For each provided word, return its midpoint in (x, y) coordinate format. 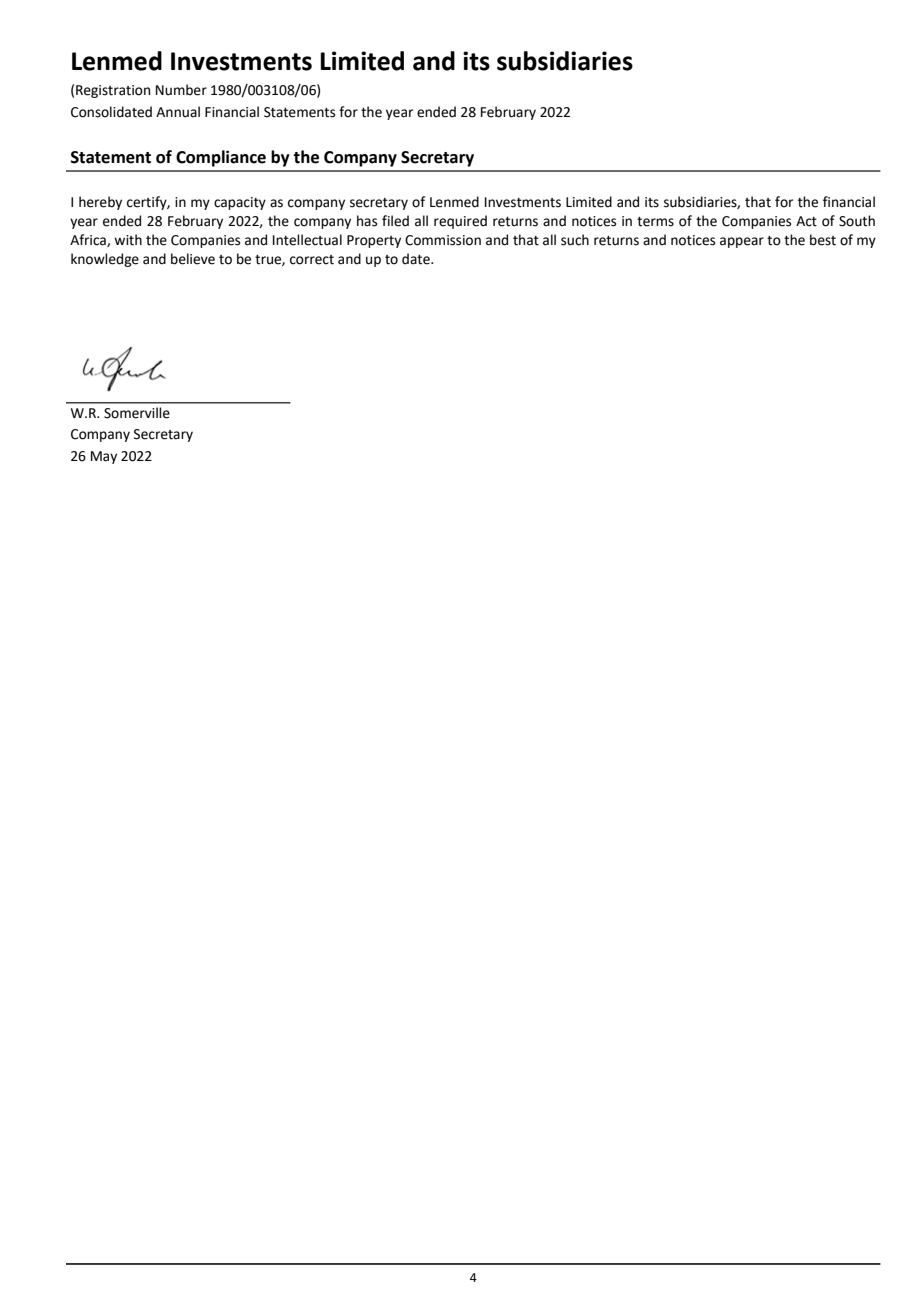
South (857, 221)
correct (312, 260)
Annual (178, 112)
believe (193, 259)
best (823, 240)
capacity (240, 203)
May (104, 457)
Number (181, 90)
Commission (443, 240)
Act (806, 221)
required (460, 222)
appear (742, 242)
